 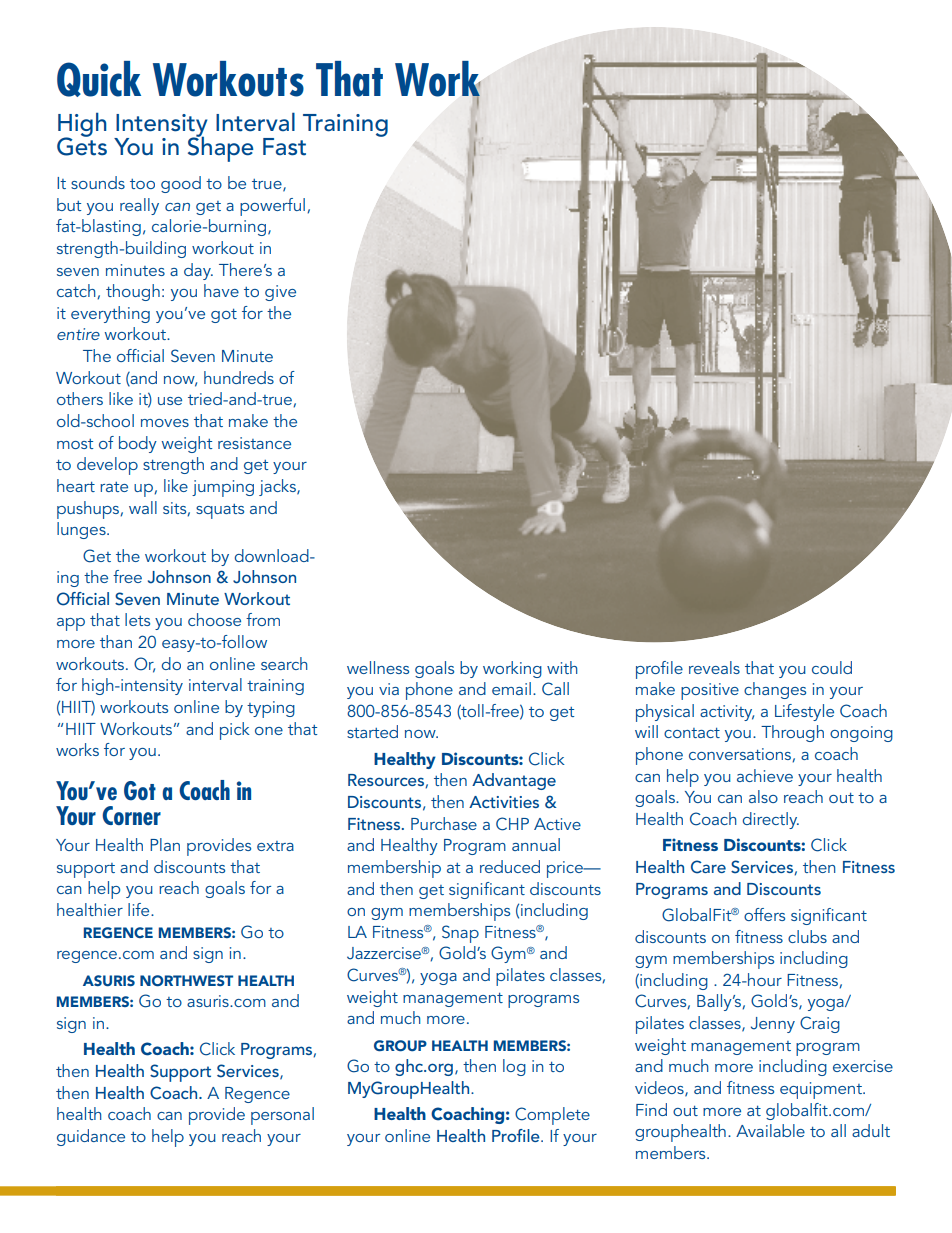 What do you see at coordinates (832, 667) in the screenshot?
I see `could` at bounding box center [832, 667].
